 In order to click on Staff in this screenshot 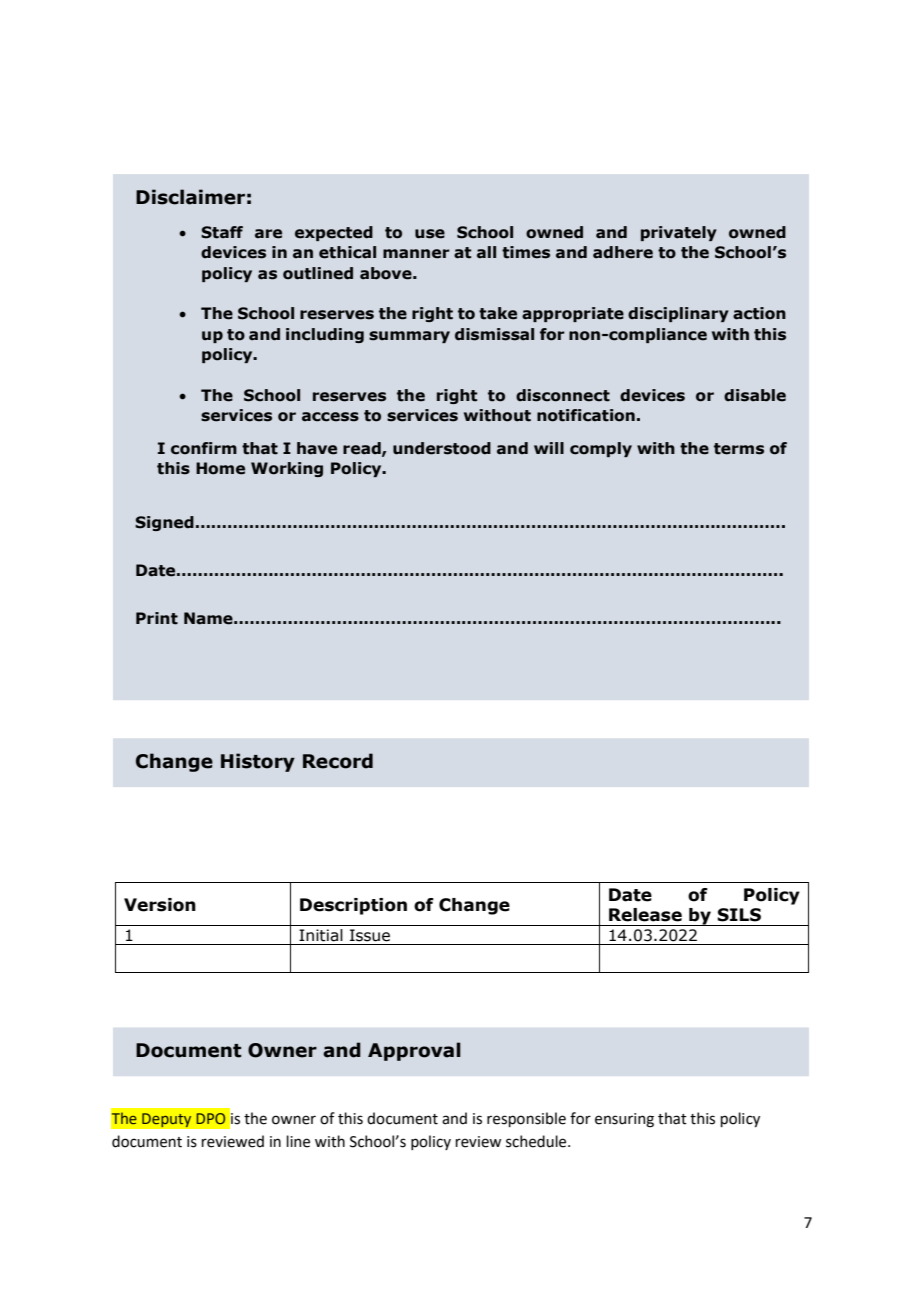, I will do `click(222, 232)`.
